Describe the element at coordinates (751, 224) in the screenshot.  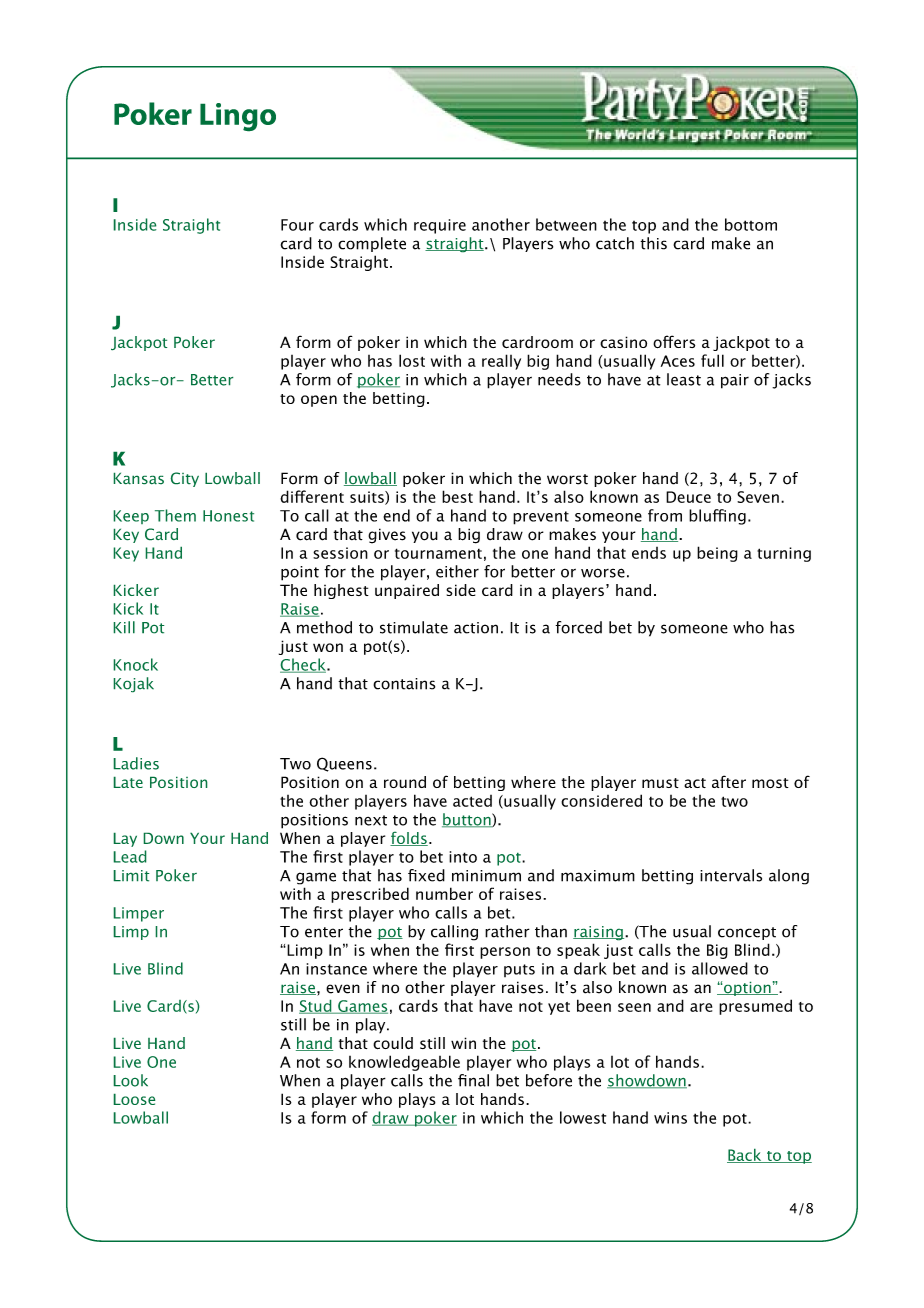
I see `bottom` at that location.
